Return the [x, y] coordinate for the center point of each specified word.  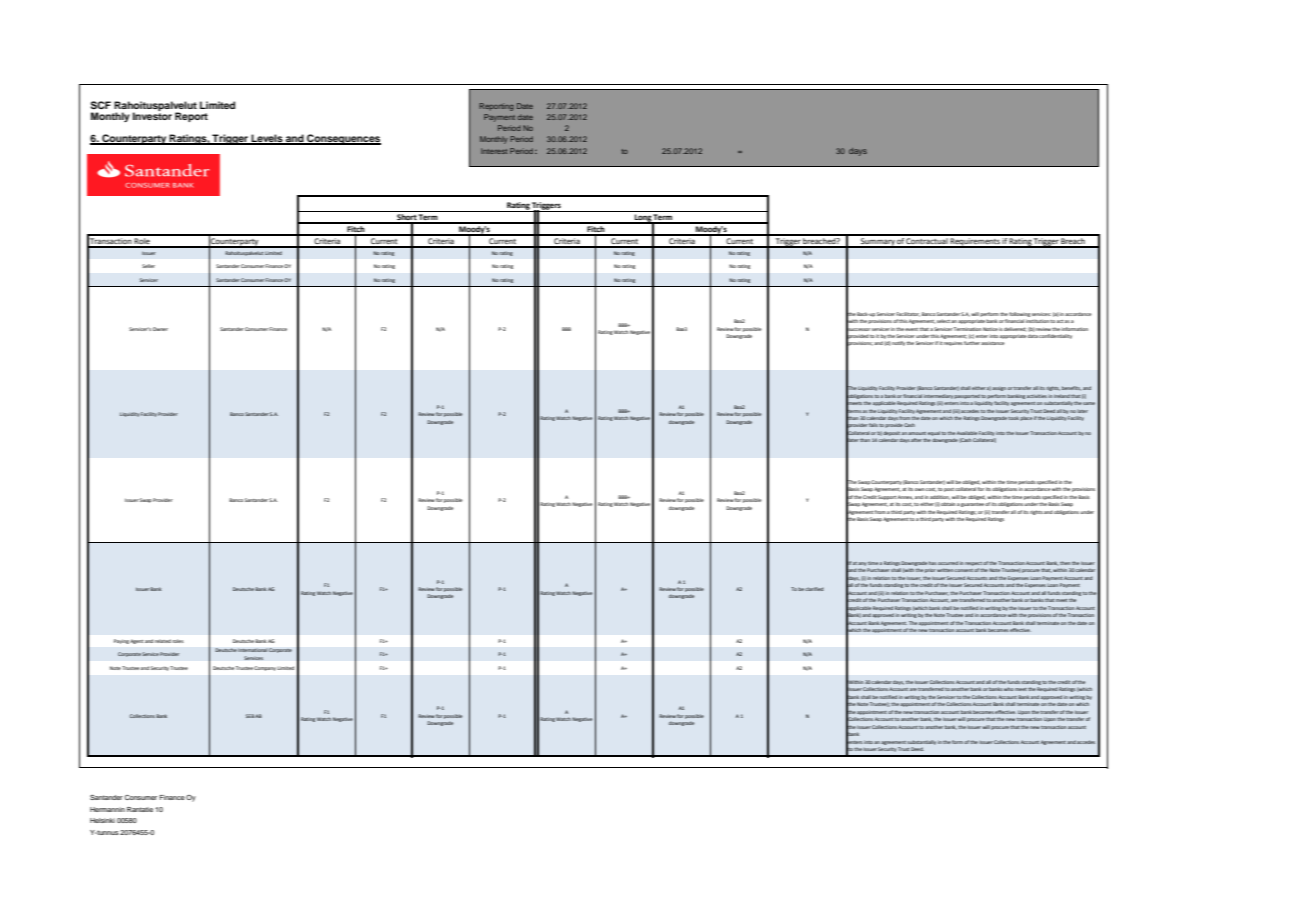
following [1019, 314]
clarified [814, 589]
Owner [160, 329]
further [972, 343]
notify [898, 343]
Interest [494, 151]
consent [964, 570]
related [163, 641]
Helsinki [102, 820]
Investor [152, 116]
